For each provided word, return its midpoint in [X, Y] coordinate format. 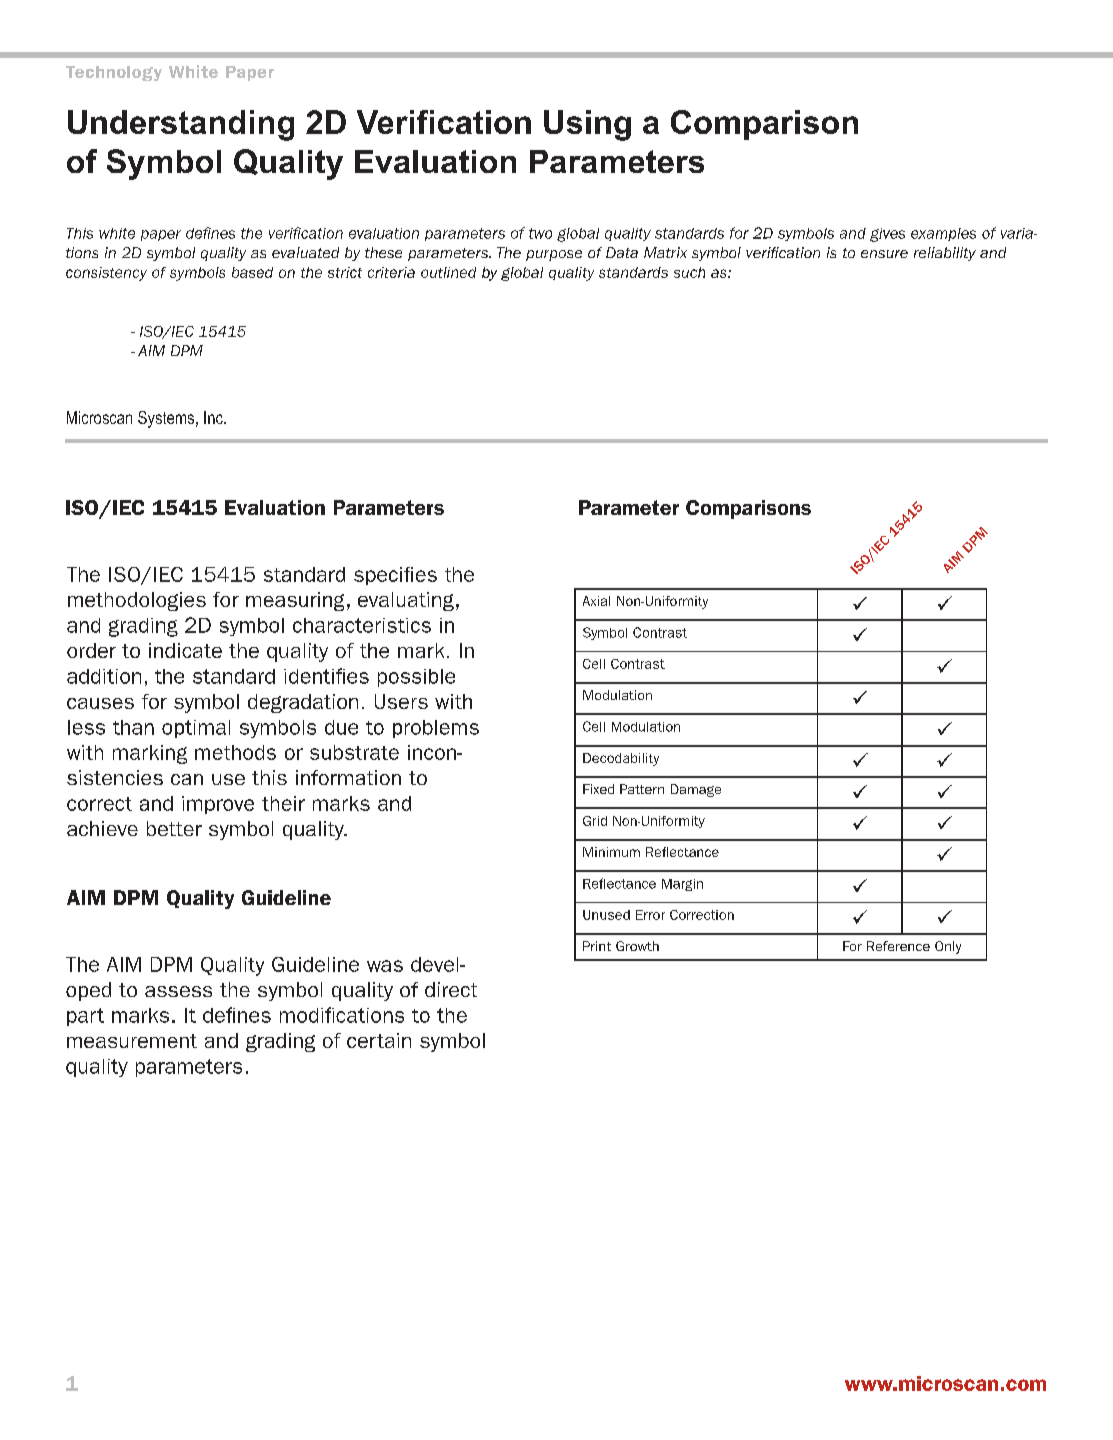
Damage [696, 790]
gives [887, 235]
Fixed [598, 789]
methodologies [137, 601]
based [252, 272]
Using [587, 125]
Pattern [642, 789]
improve [218, 805]
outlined [448, 272]
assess [178, 991]
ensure [884, 254]
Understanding [181, 125]
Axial [596, 601]
